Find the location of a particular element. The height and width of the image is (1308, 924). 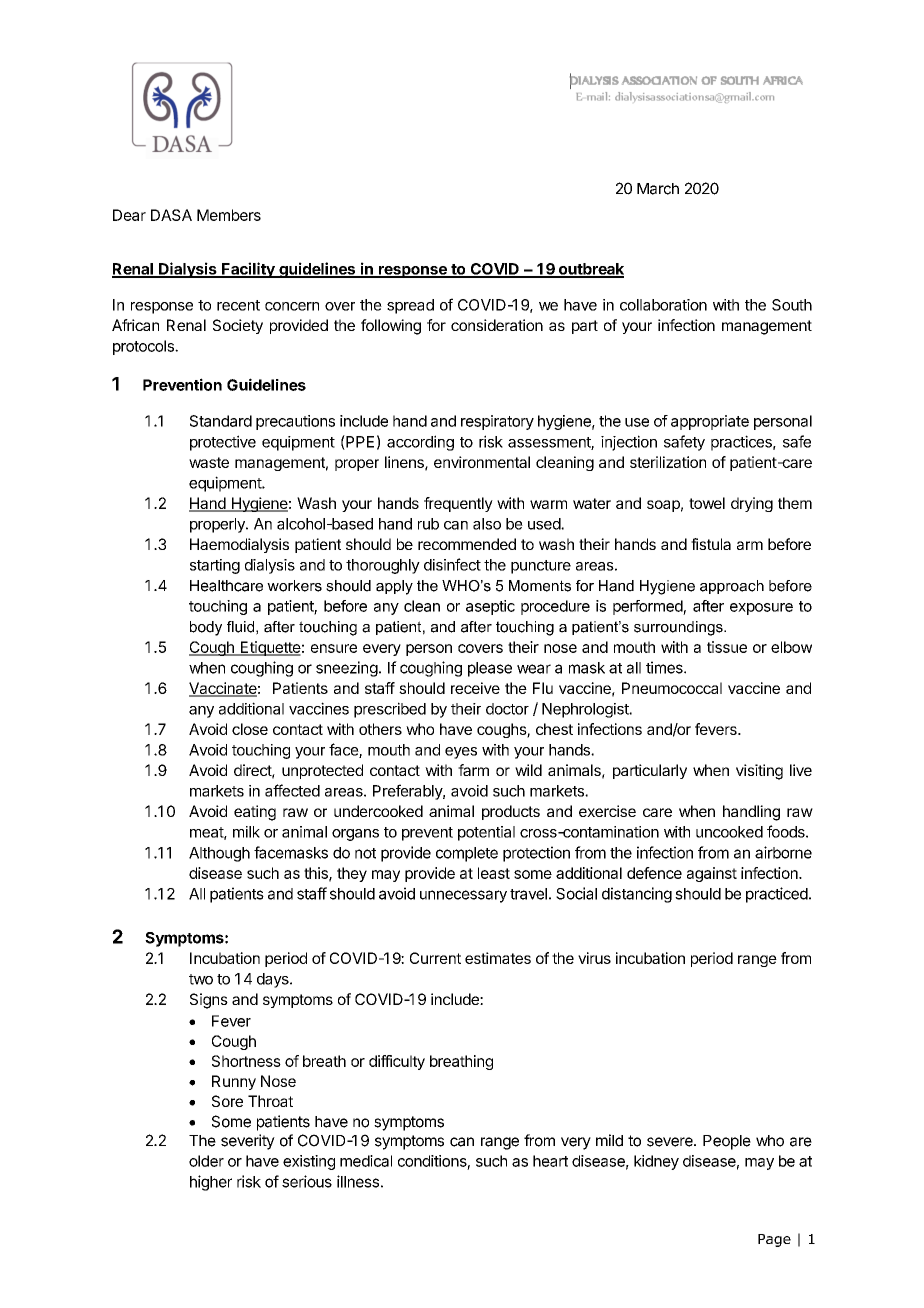

March is located at coordinates (658, 189).
